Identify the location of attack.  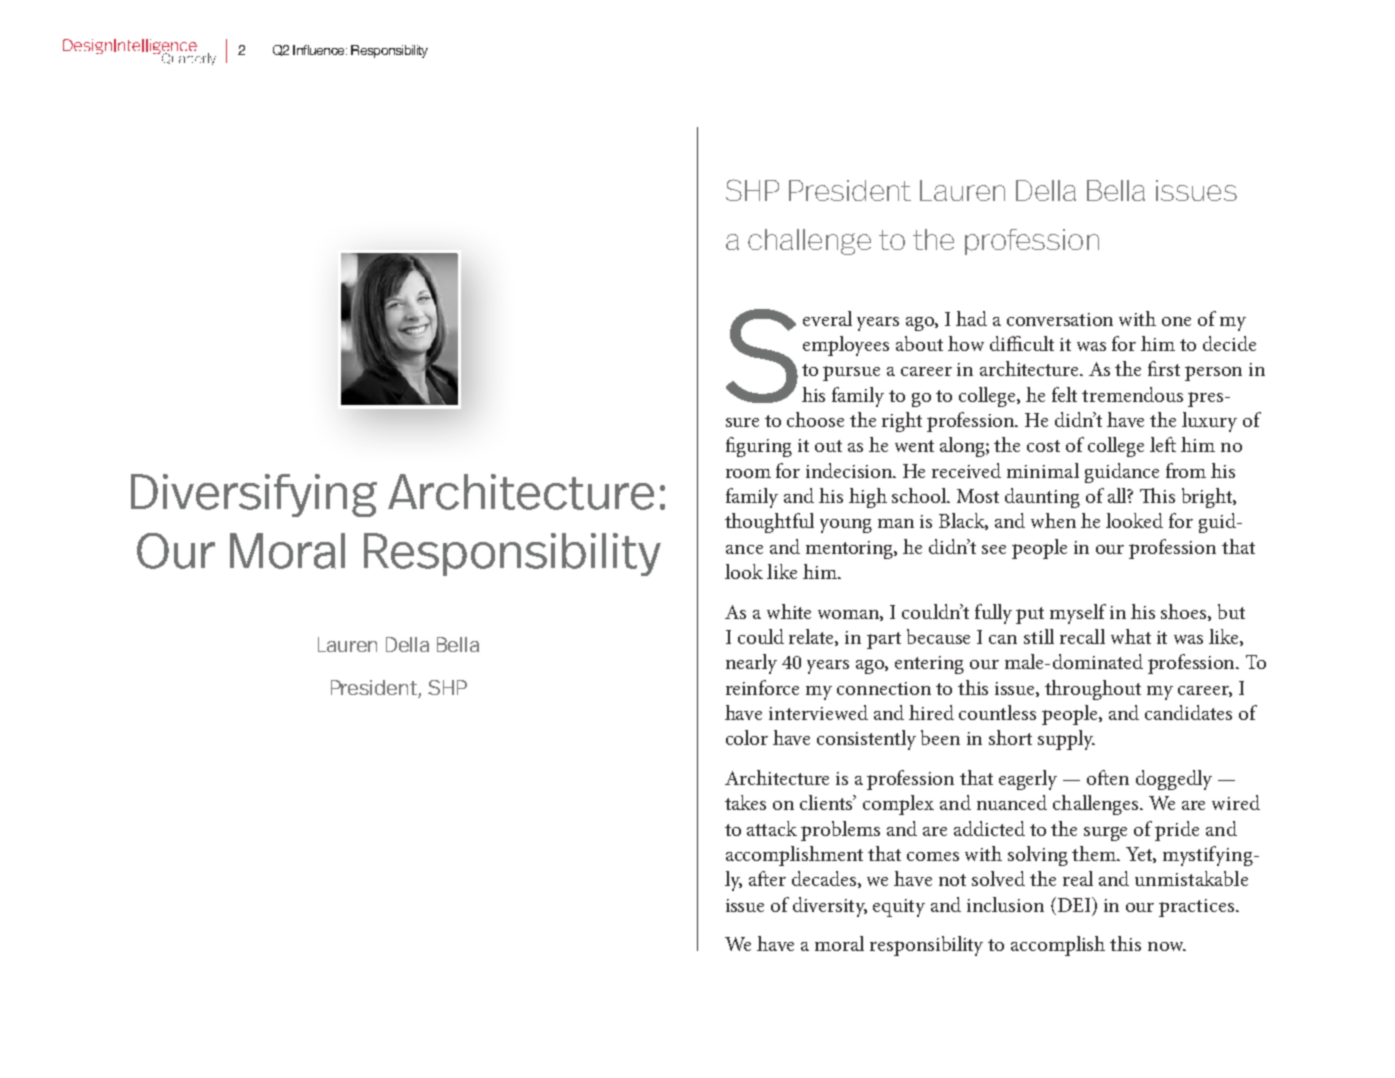
(772, 828).
